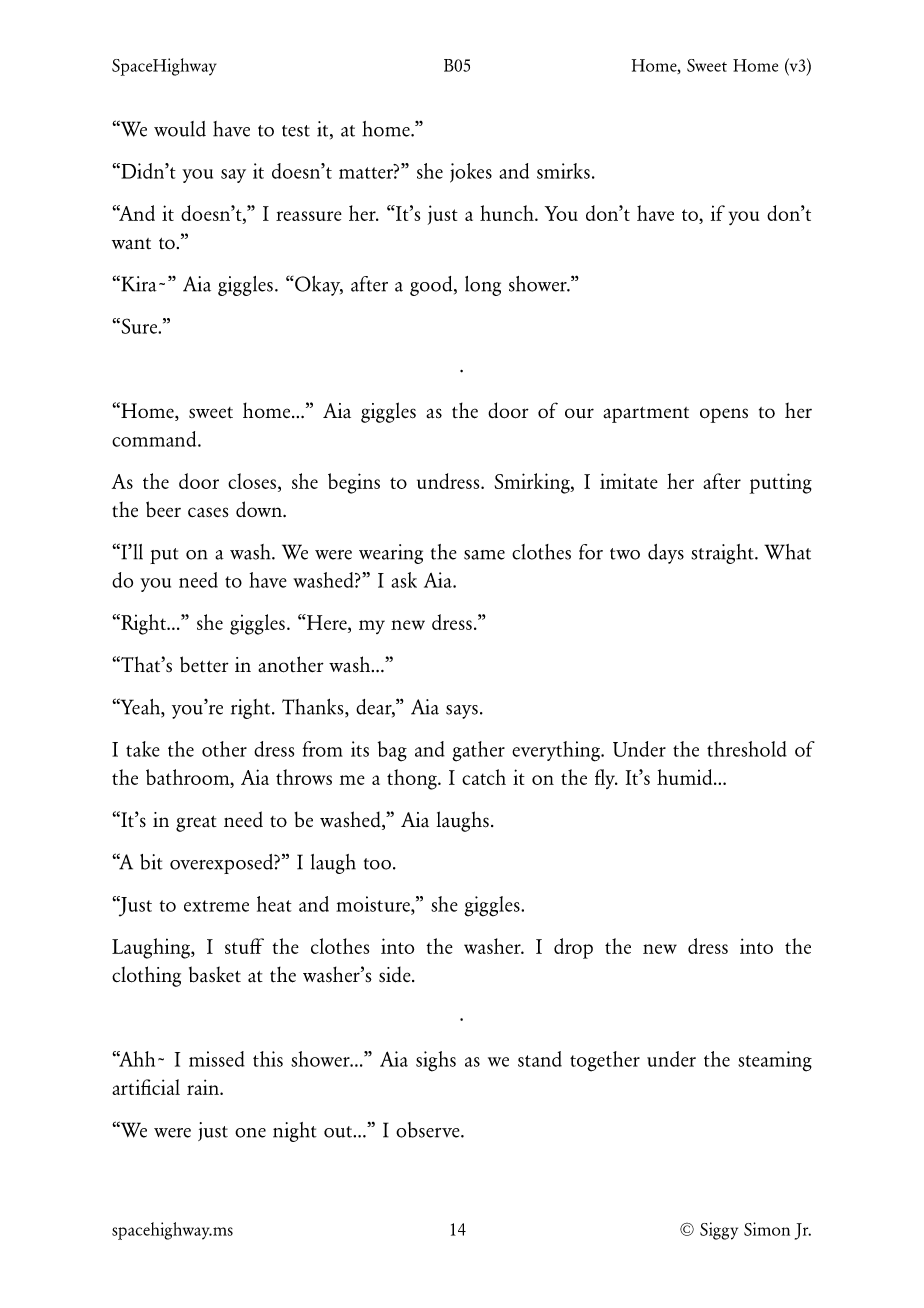 Image resolution: width=924 pixels, height=1308 pixels. Describe the element at coordinates (250, 1133) in the page. I see `one` at that location.
